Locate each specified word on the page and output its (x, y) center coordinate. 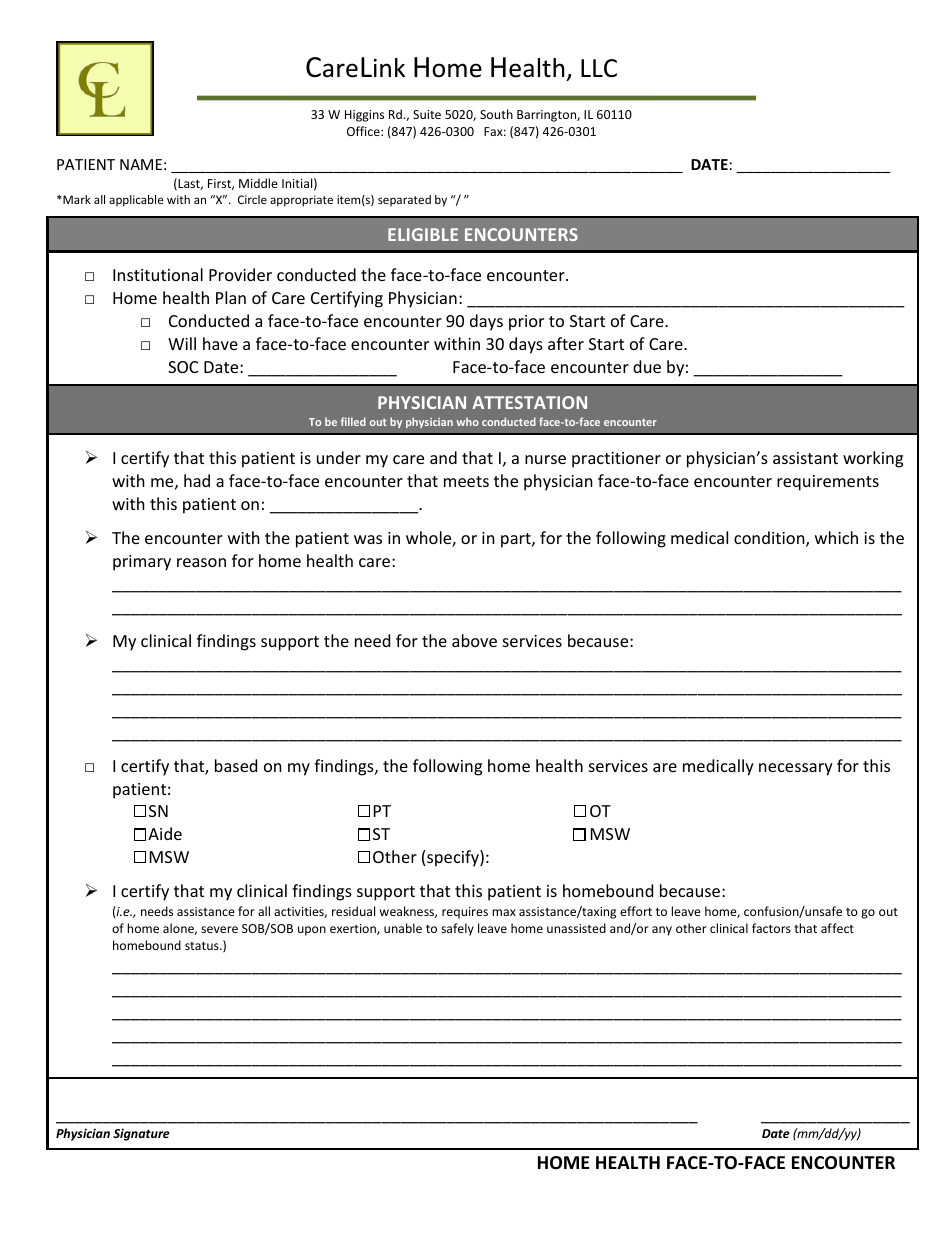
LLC (599, 68)
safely (457, 929)
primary (142, 563)
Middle (258, 183)
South (496, 114)
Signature (141, 1134)
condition (770, 539)
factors (771, 928)
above (474, 640)
